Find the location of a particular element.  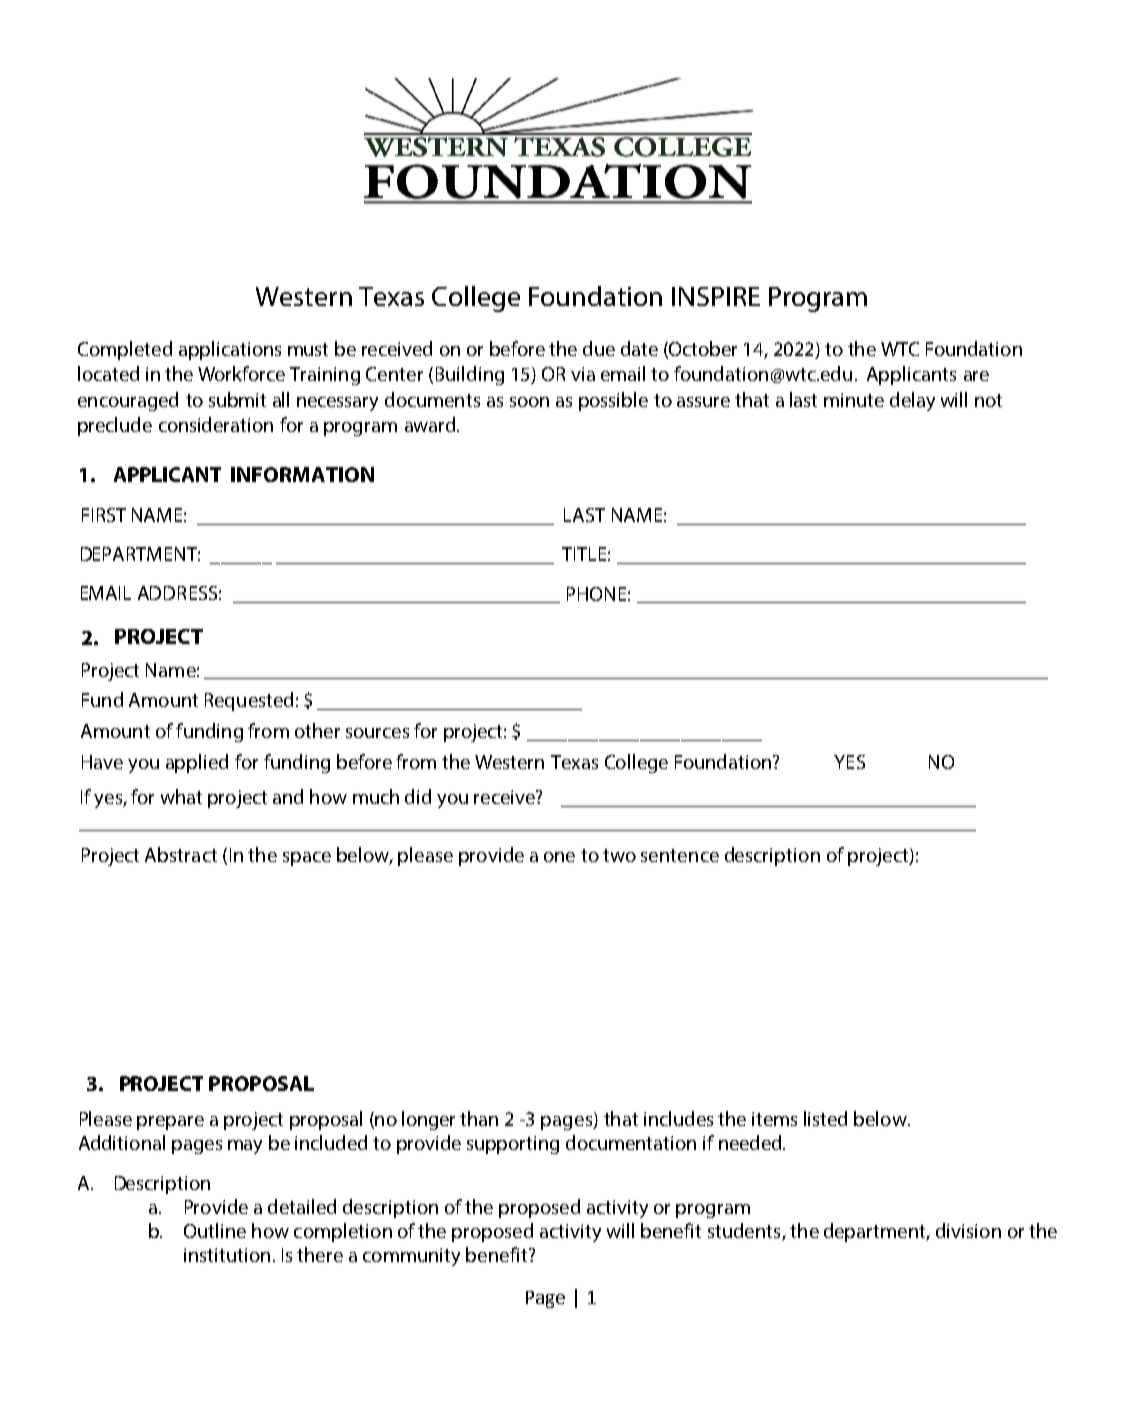

than is located at coordinates (479, 1118).
